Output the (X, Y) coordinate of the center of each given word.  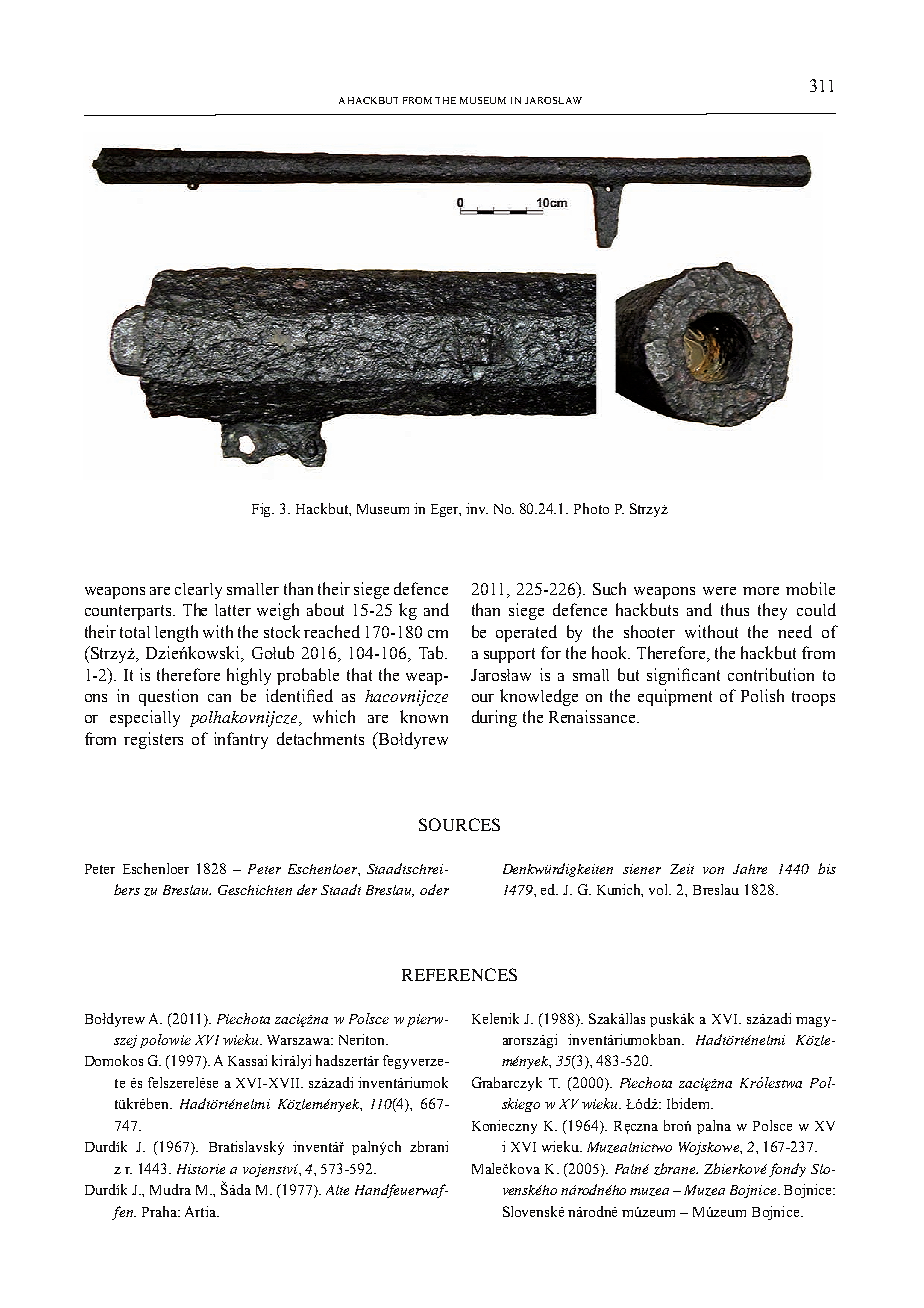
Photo (591, 508)
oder (434, 889)
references (459, 974)
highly (249, 676)
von (713, 870)
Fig (263, 510)
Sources (459, 824)
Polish (762, 695)
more (761, 591)
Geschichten (255, 890)
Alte (337, 1190)
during (494, 718)
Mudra (170, 1189)
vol (660, 889)
